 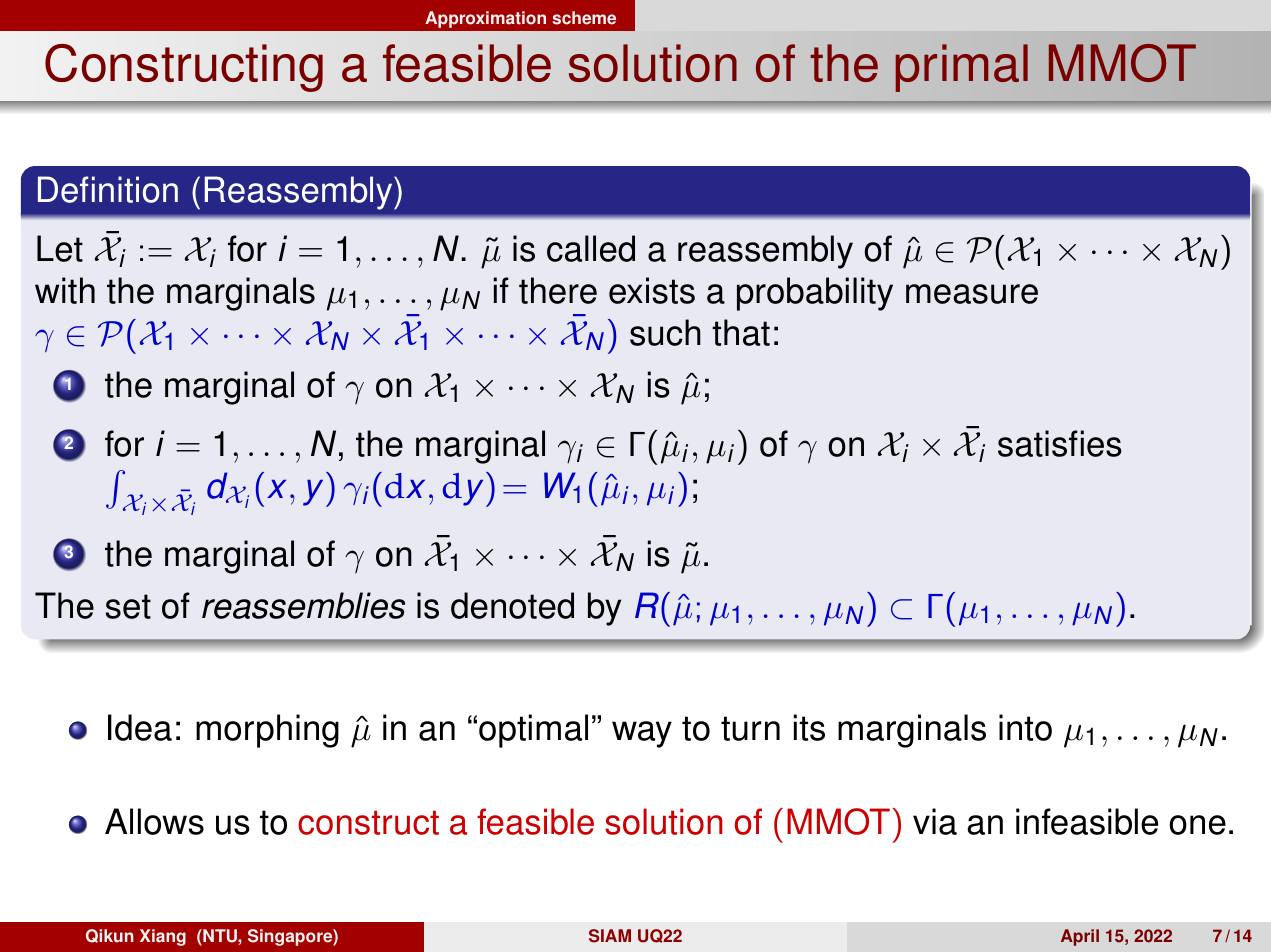 I want to click on SIAM, so click(x=610, y=936).
